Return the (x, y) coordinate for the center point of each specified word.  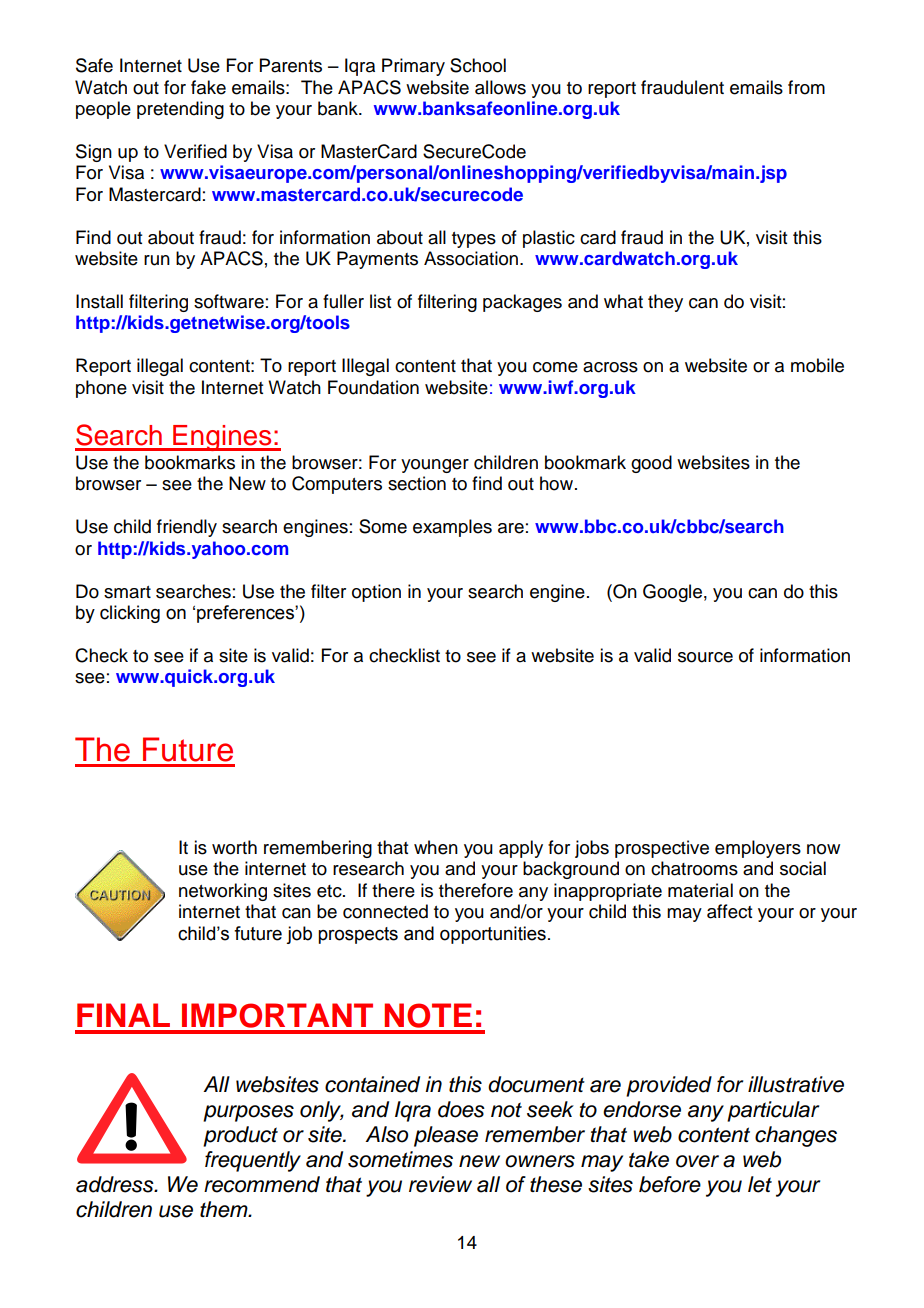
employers (758, 849)
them (225, 1209)
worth (234, 847)
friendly (187, 528)
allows (500, 87)
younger (435, 466)
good (651, 464)
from (806, 87)
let (760, 1184)
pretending (180, 110)
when (436, 847)
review (440, 1184)
